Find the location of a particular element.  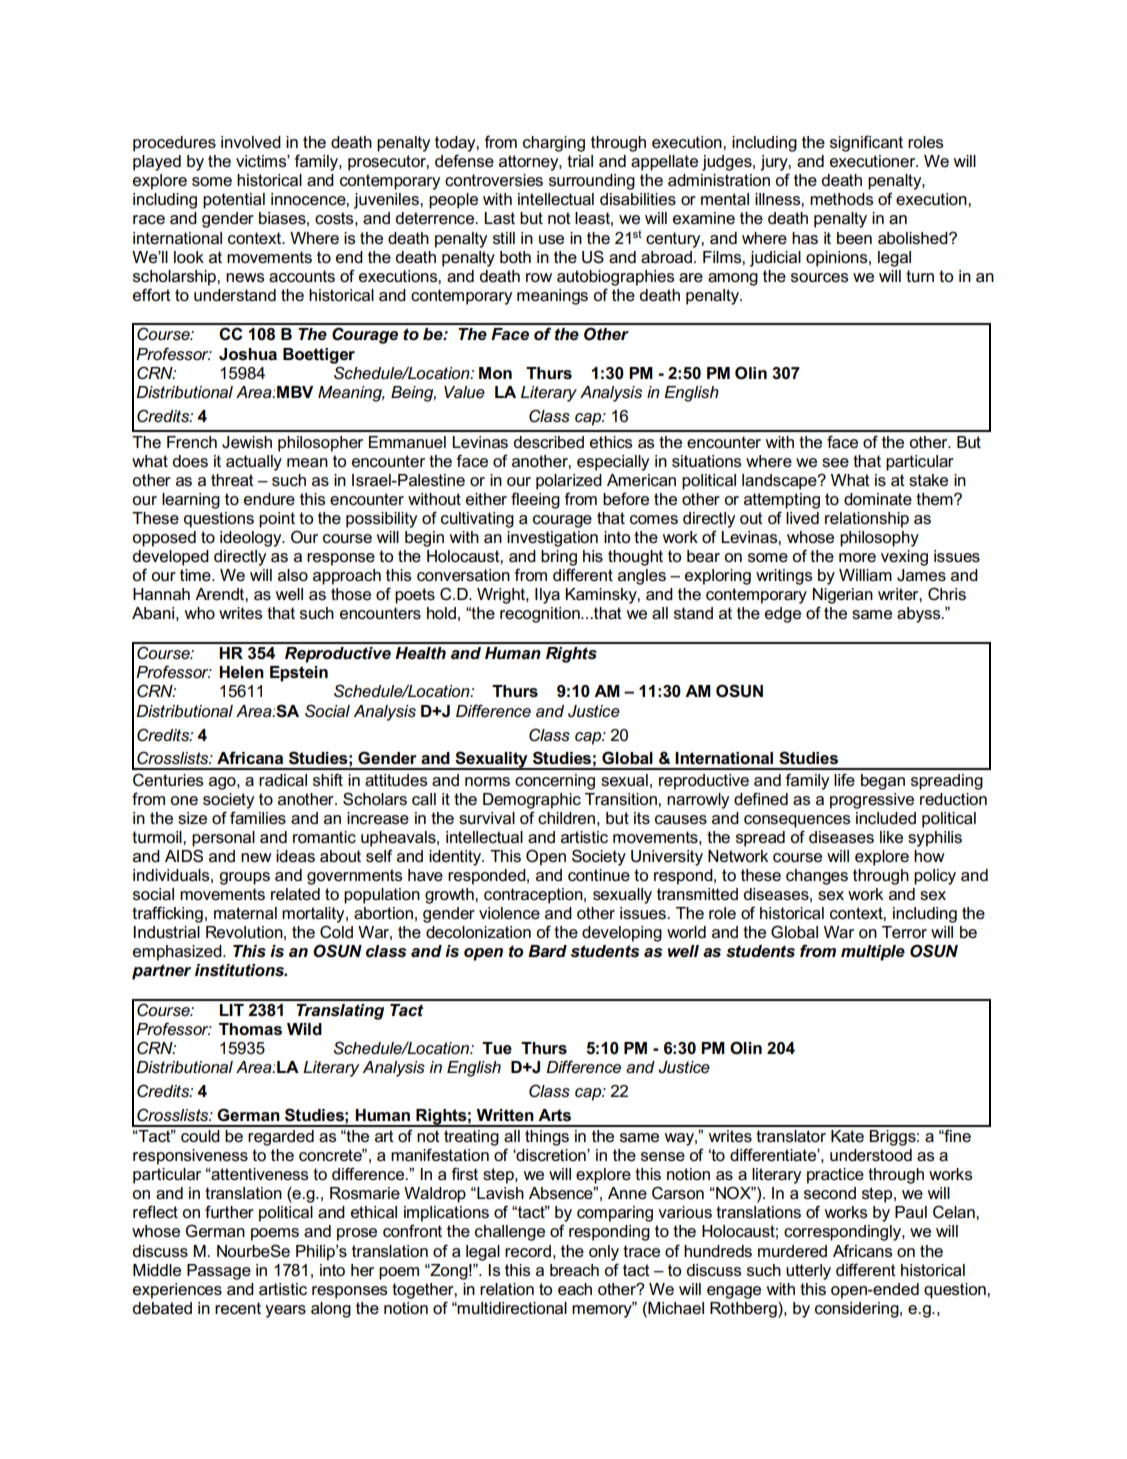

surrounding is located at coordinates (592, 182).
